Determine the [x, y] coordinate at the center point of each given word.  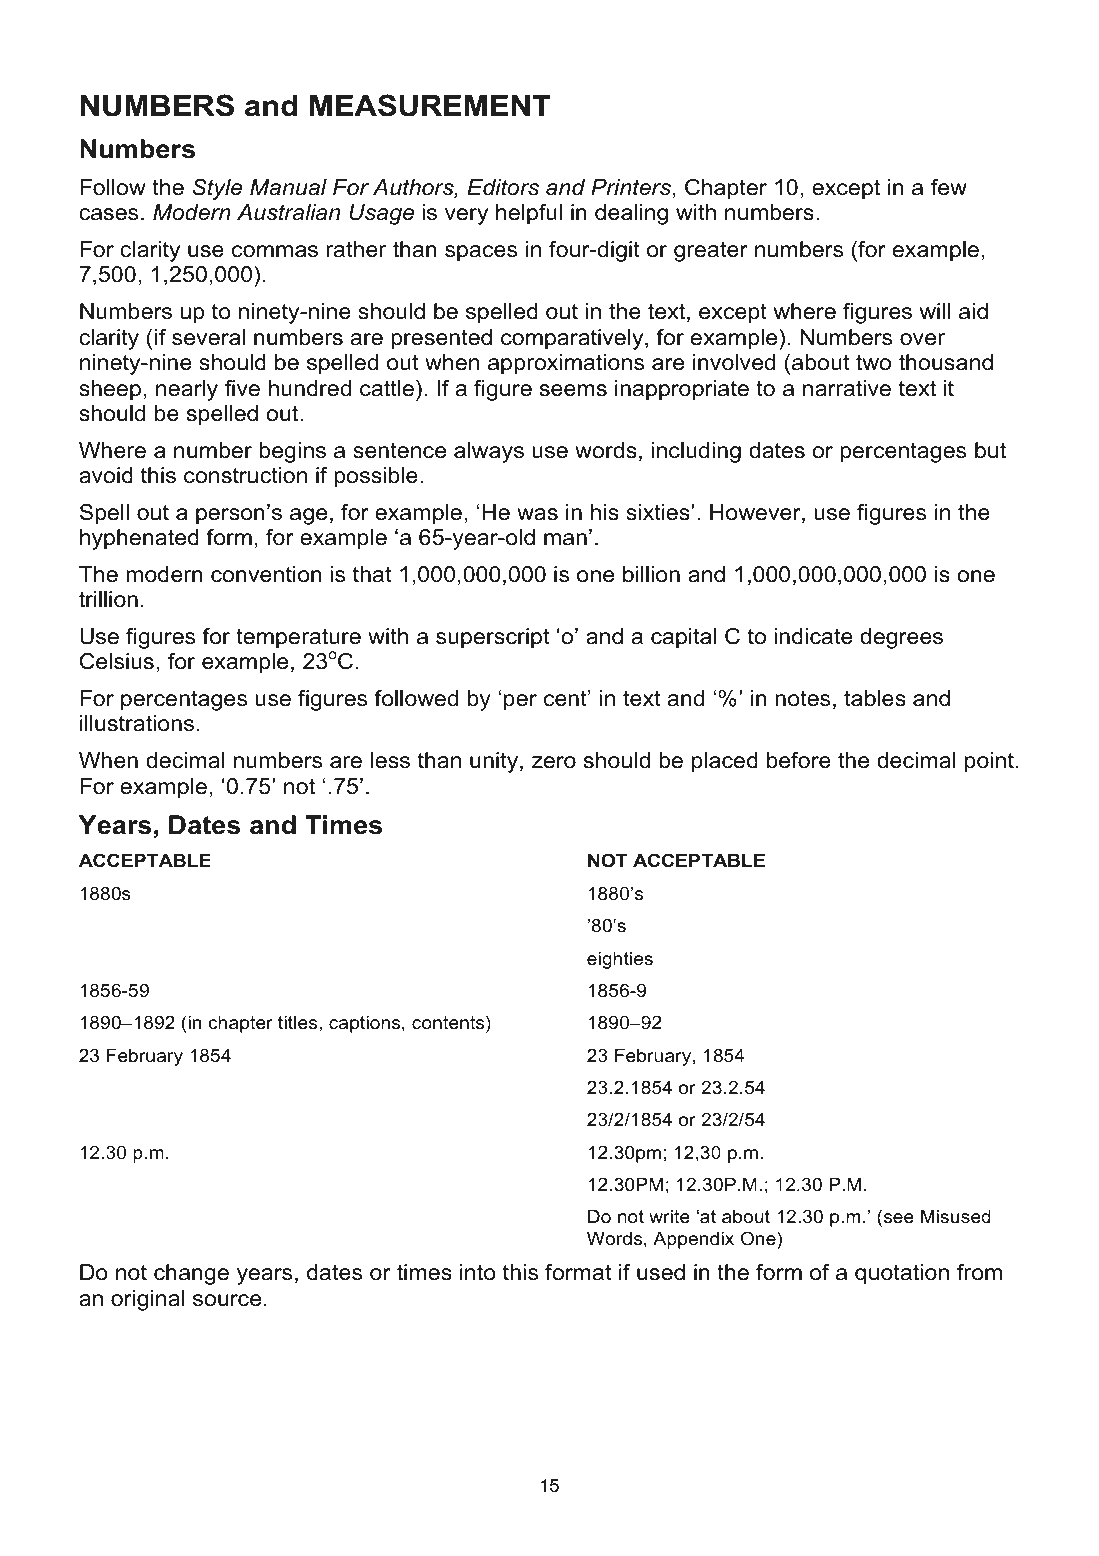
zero [554, 762]
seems [573, 390]
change [191, 1274]
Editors [503, 187]
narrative [847, 388]
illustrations [137, 723]
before [799, 760]
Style [217, 189]
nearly [187, 390]
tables [875, 698]
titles [299, 1022]
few [949, 187]
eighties [620, 960]
